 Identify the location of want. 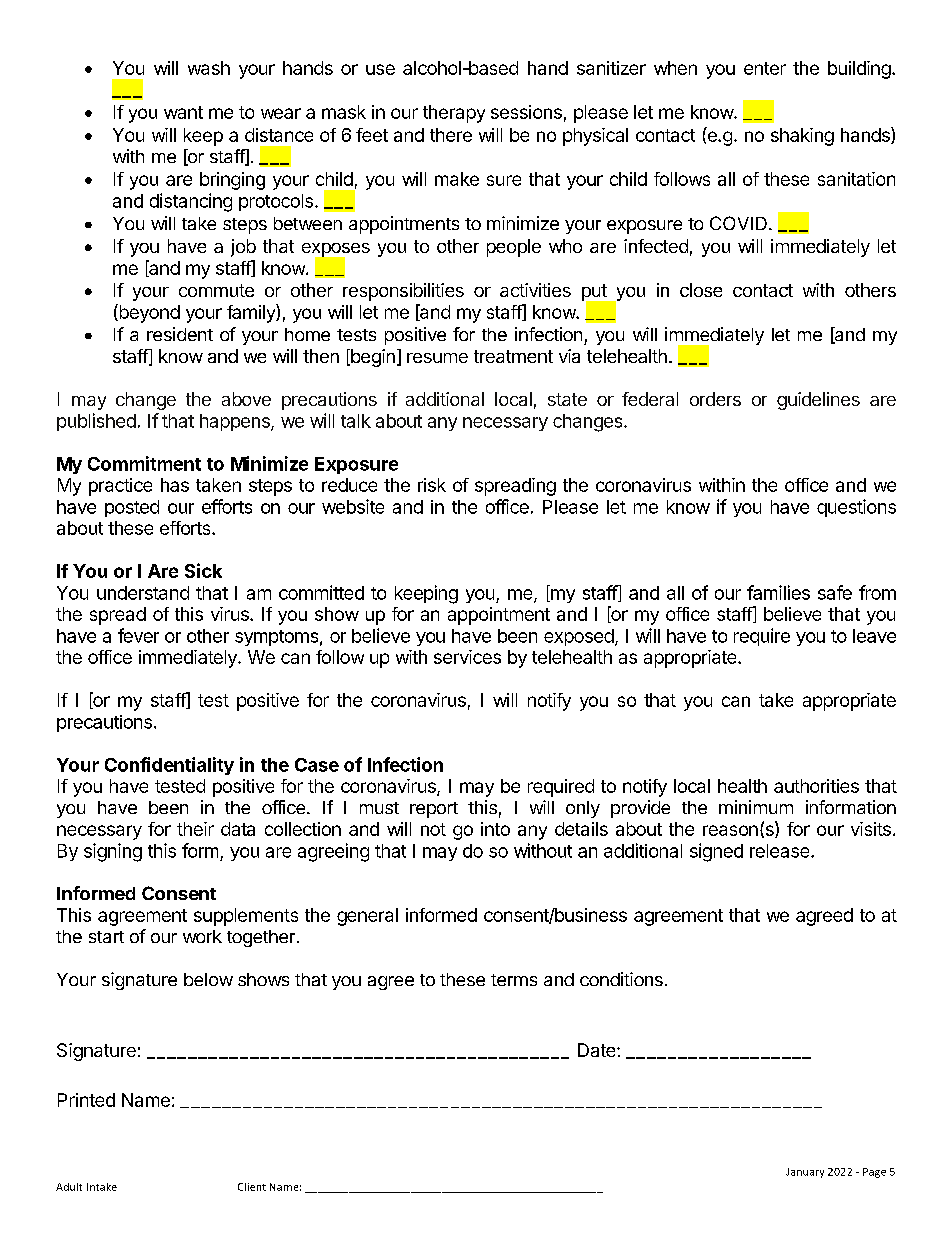
(183, 112).
